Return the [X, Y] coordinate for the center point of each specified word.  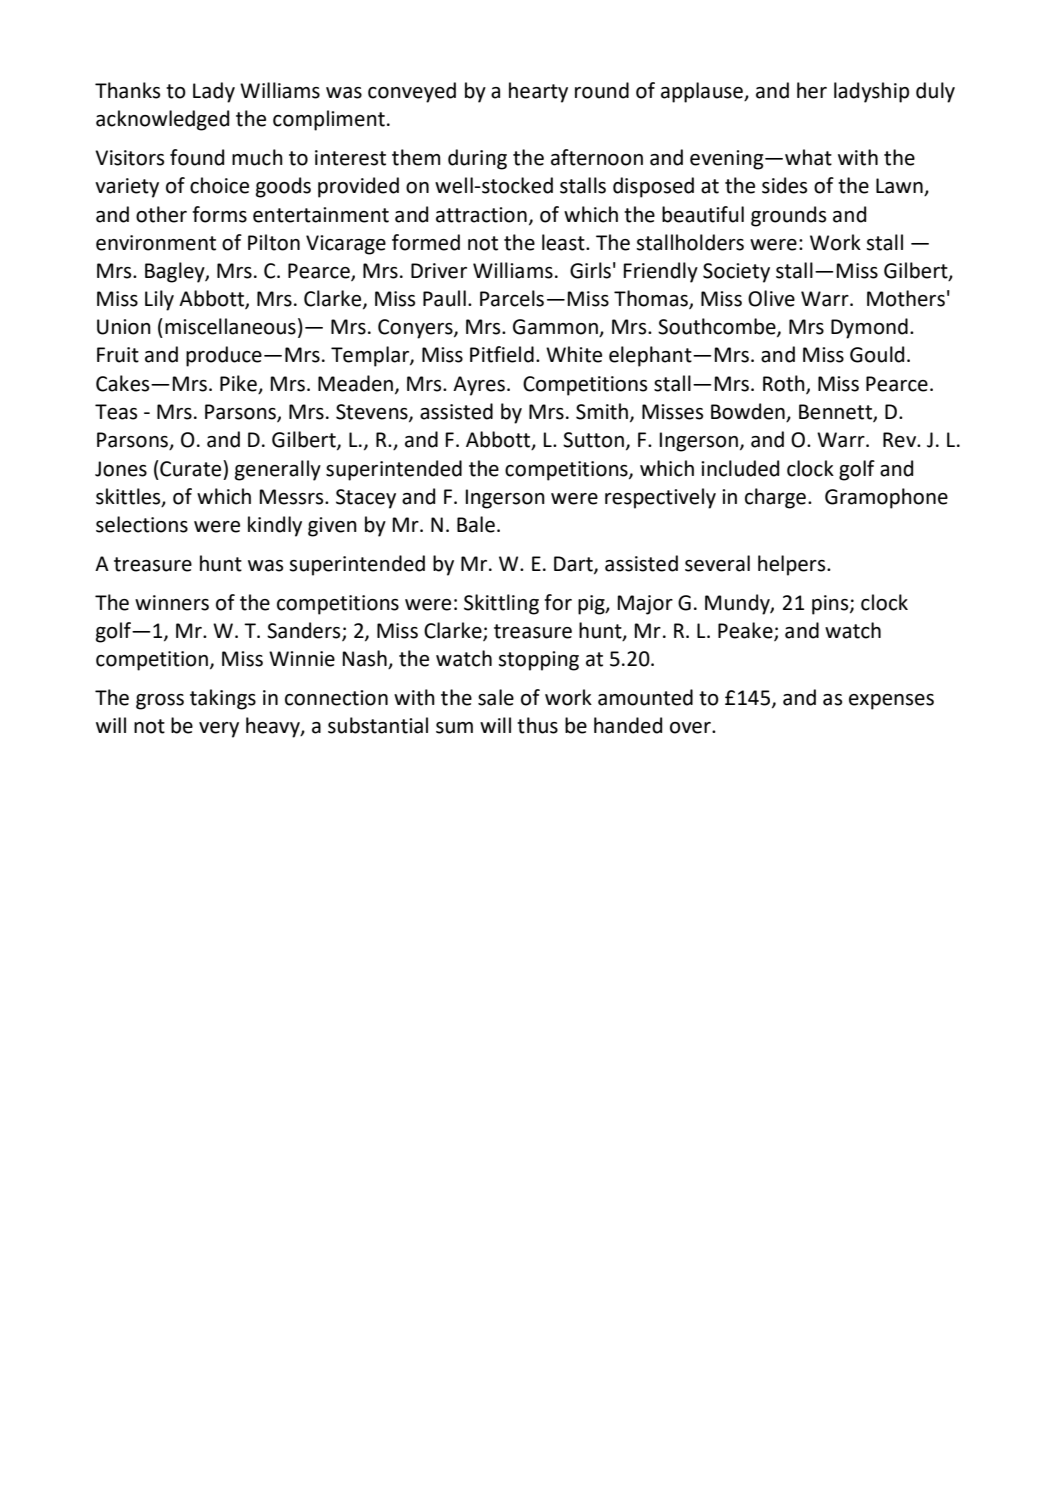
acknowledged [162, 120]
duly [935, 92]
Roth [785, 384]
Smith [602, 411]
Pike [239, 384]
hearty [538, 92]
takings [223, 699]
